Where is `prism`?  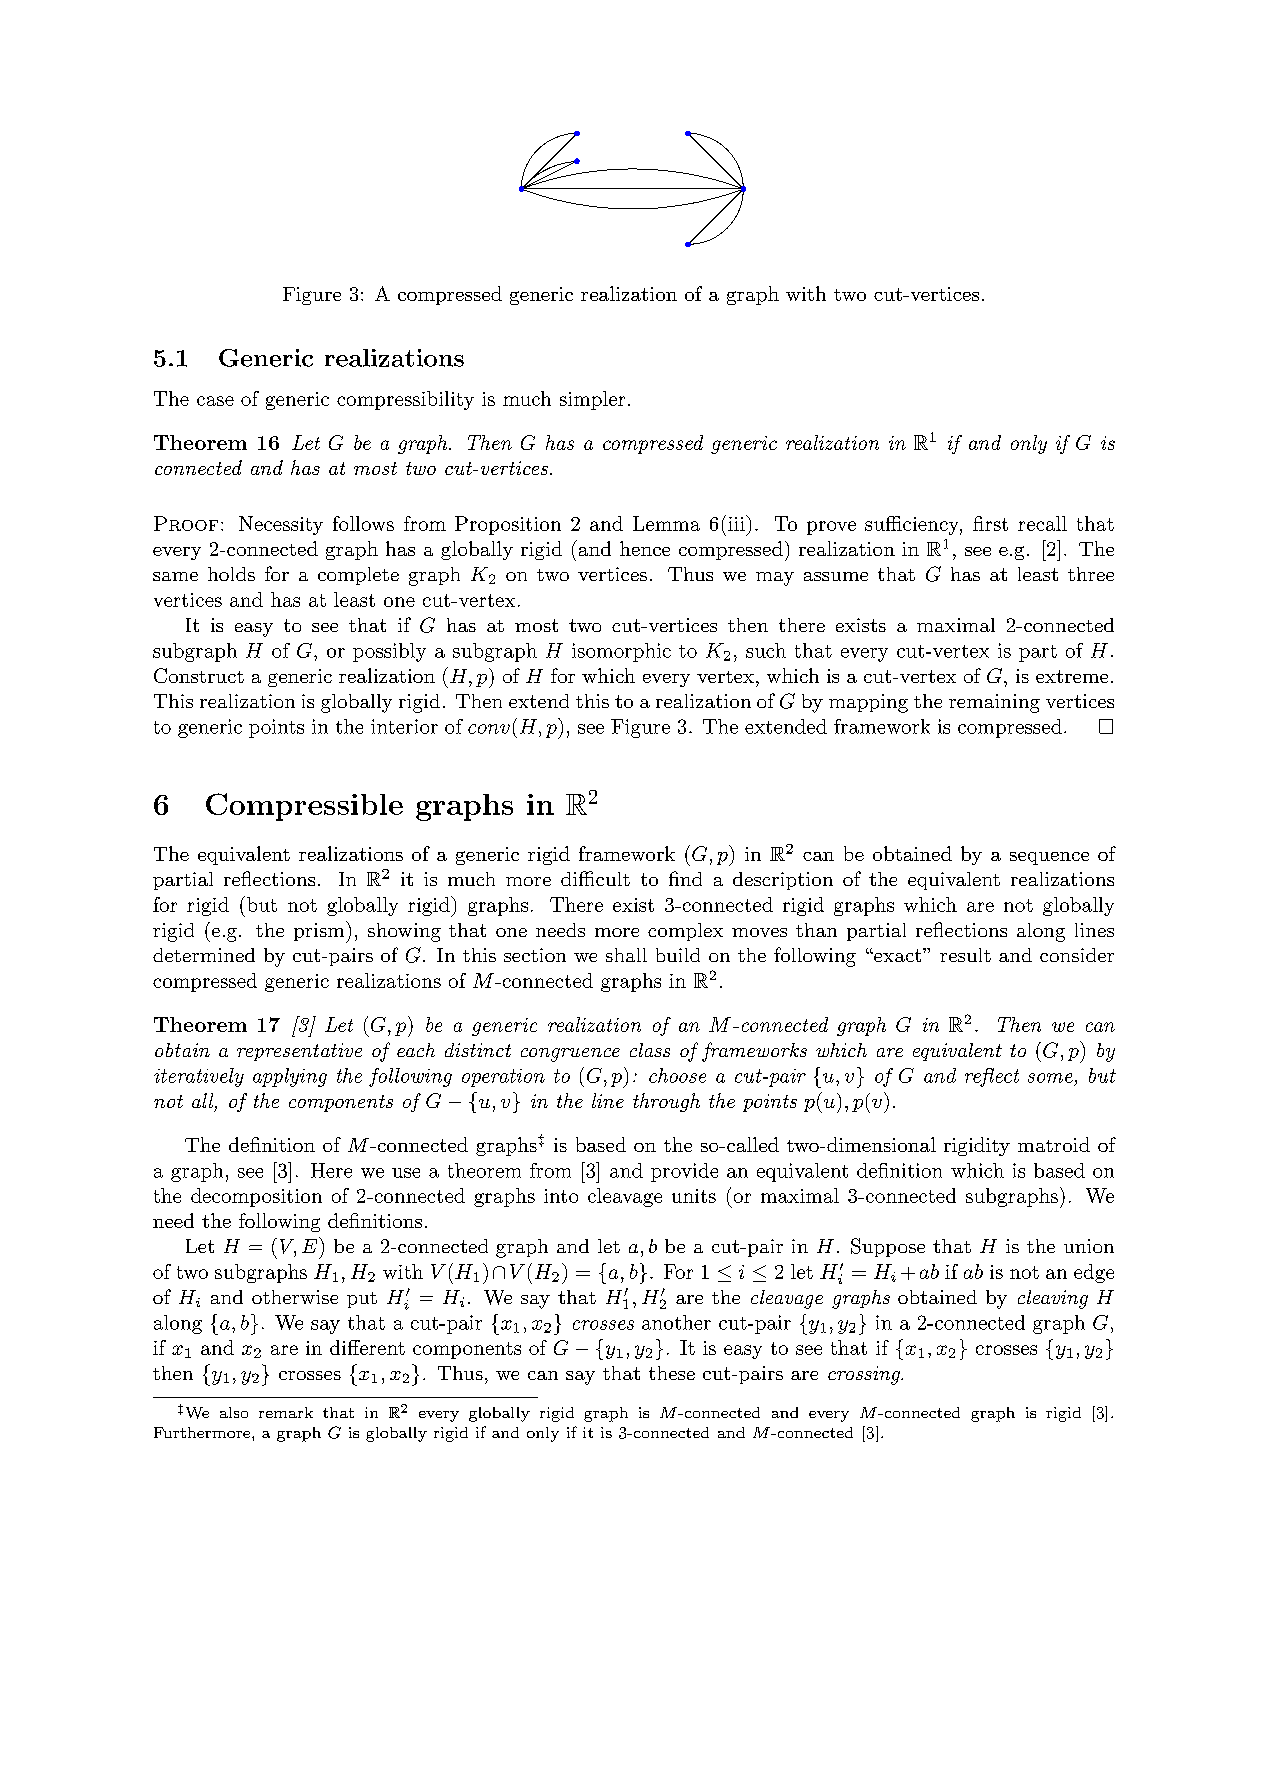 prism is located at coordinates (320, 932).
